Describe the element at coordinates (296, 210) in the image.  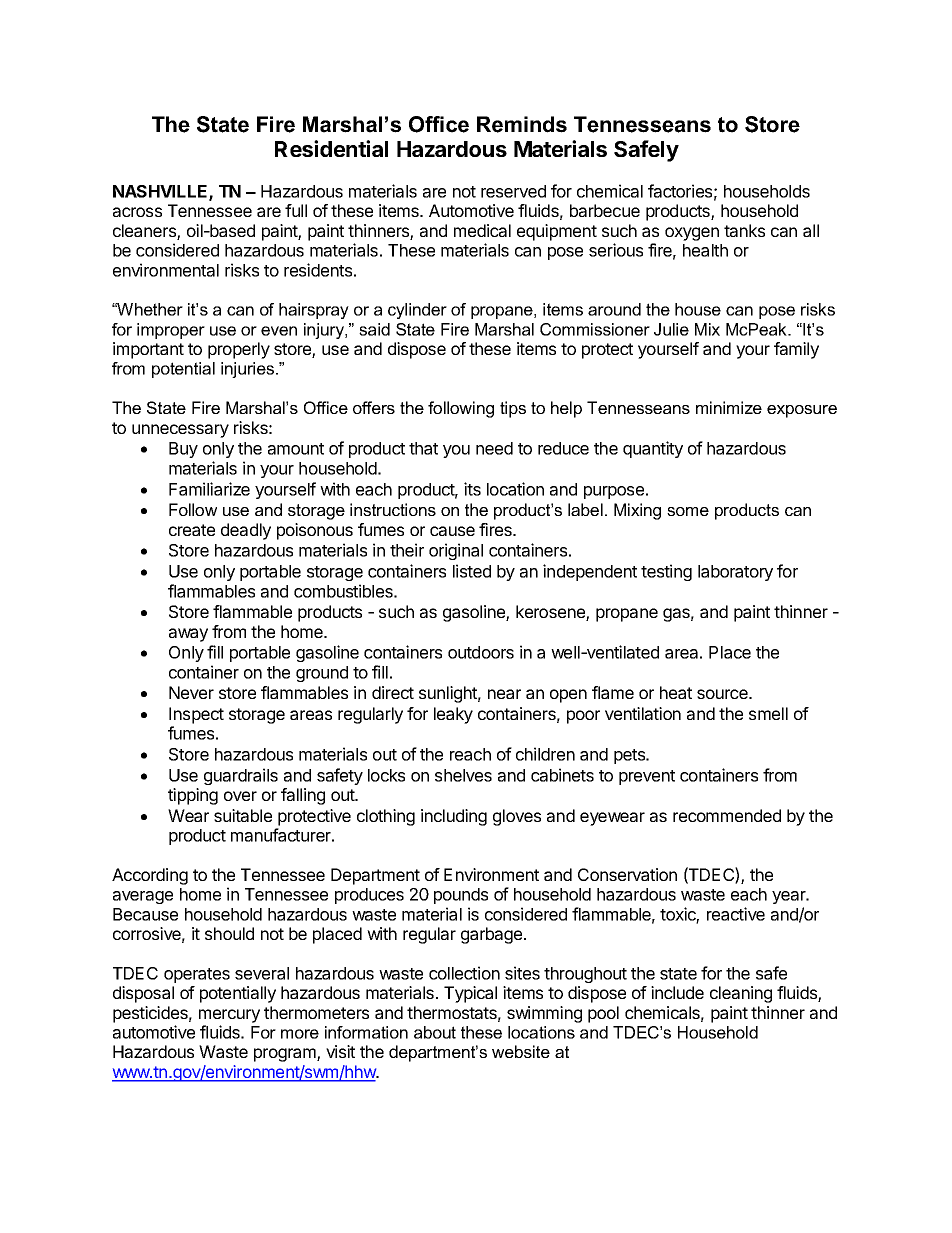
I see `full` at that location.
